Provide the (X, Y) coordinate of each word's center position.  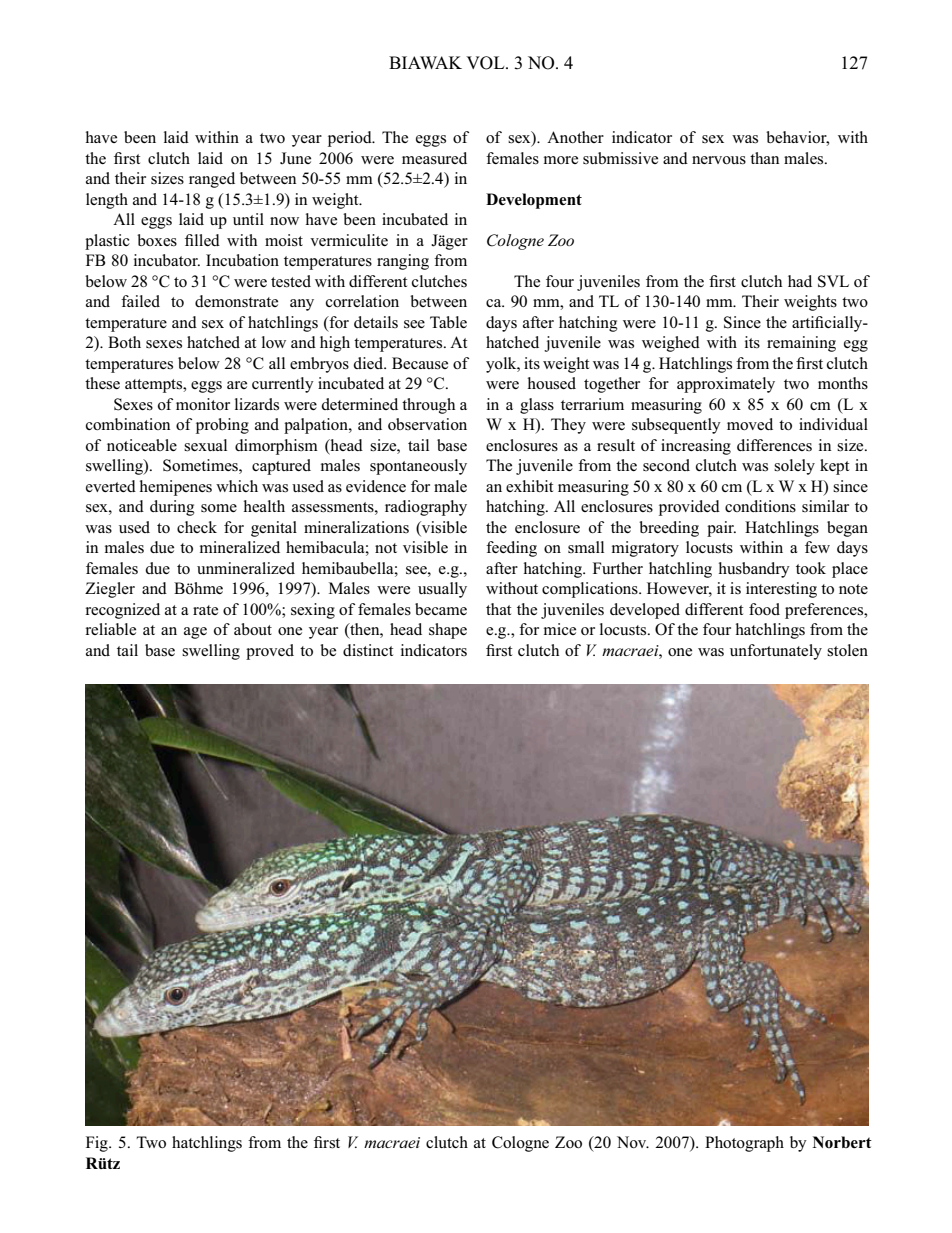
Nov (633, 1142)
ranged (212, 180)
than (764, 158)
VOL (486, 63)
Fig (98, 1144)
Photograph (744, 1144)
